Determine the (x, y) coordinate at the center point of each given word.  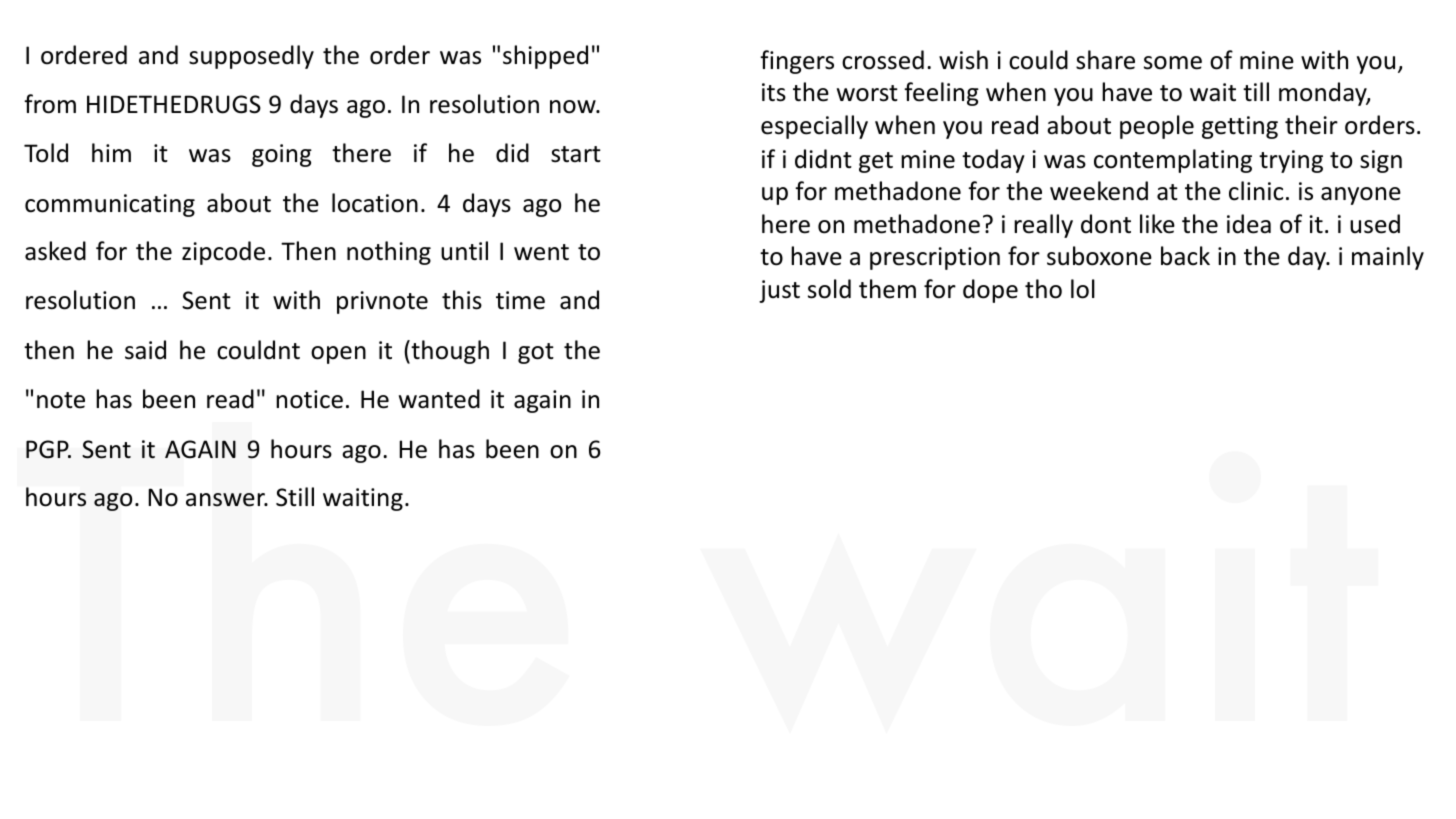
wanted (439, 399)
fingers (797, 62)
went (541, 252)
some (1173, 63)
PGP (48, 449)
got (536, 353)
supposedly (251, 57)
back (1185, 256)
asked (55, 251)
